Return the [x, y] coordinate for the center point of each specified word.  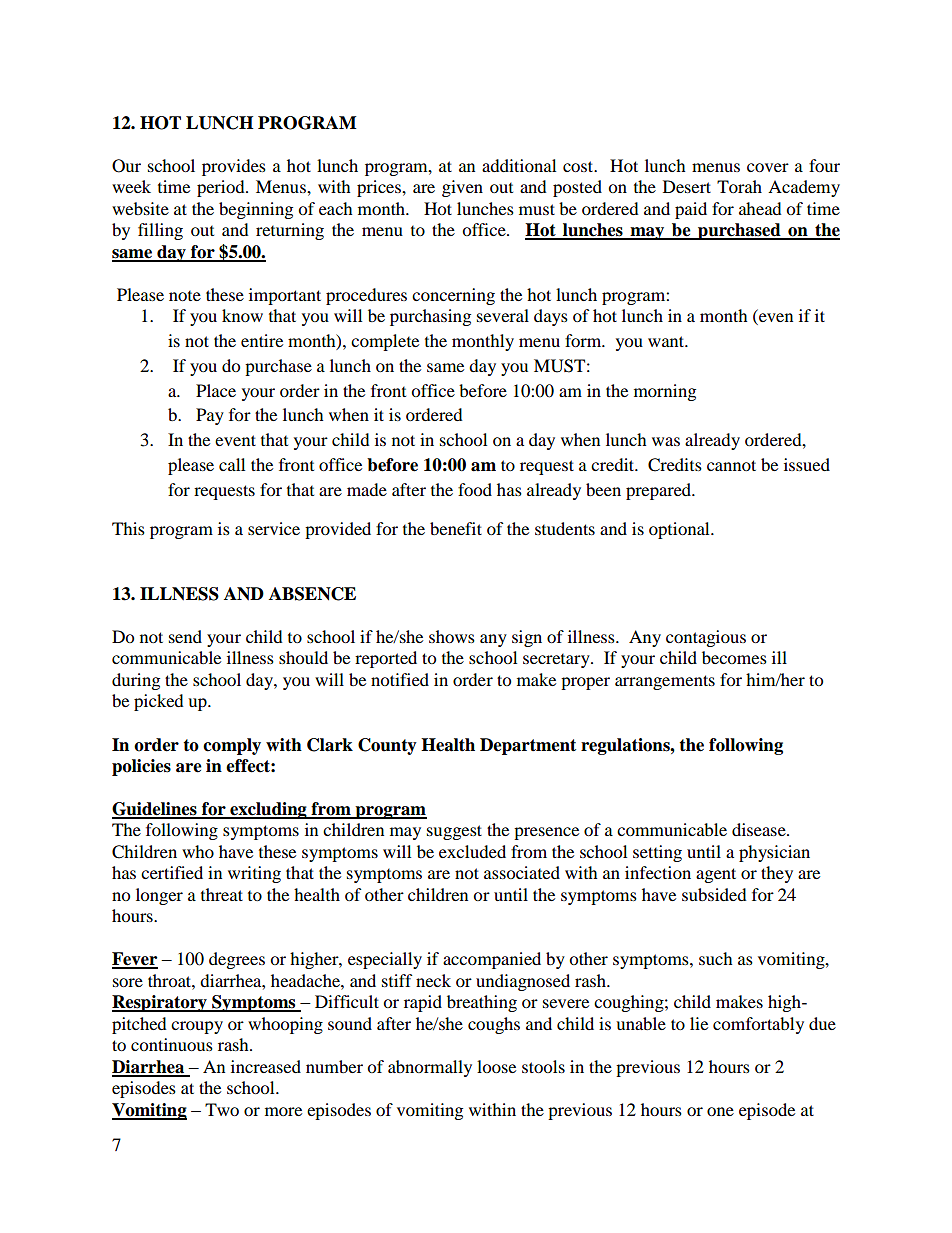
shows [452, 636]
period [222, 188]
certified [172, 872]
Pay [210, 416]
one [720, 1111]
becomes [734, 657]
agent [716, 875]
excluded [472, 851]
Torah [739, 186]
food [475, 489]
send [185, 636]
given [462, 188]
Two [222, 1109]
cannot [731, 465]
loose [496, 1066]
